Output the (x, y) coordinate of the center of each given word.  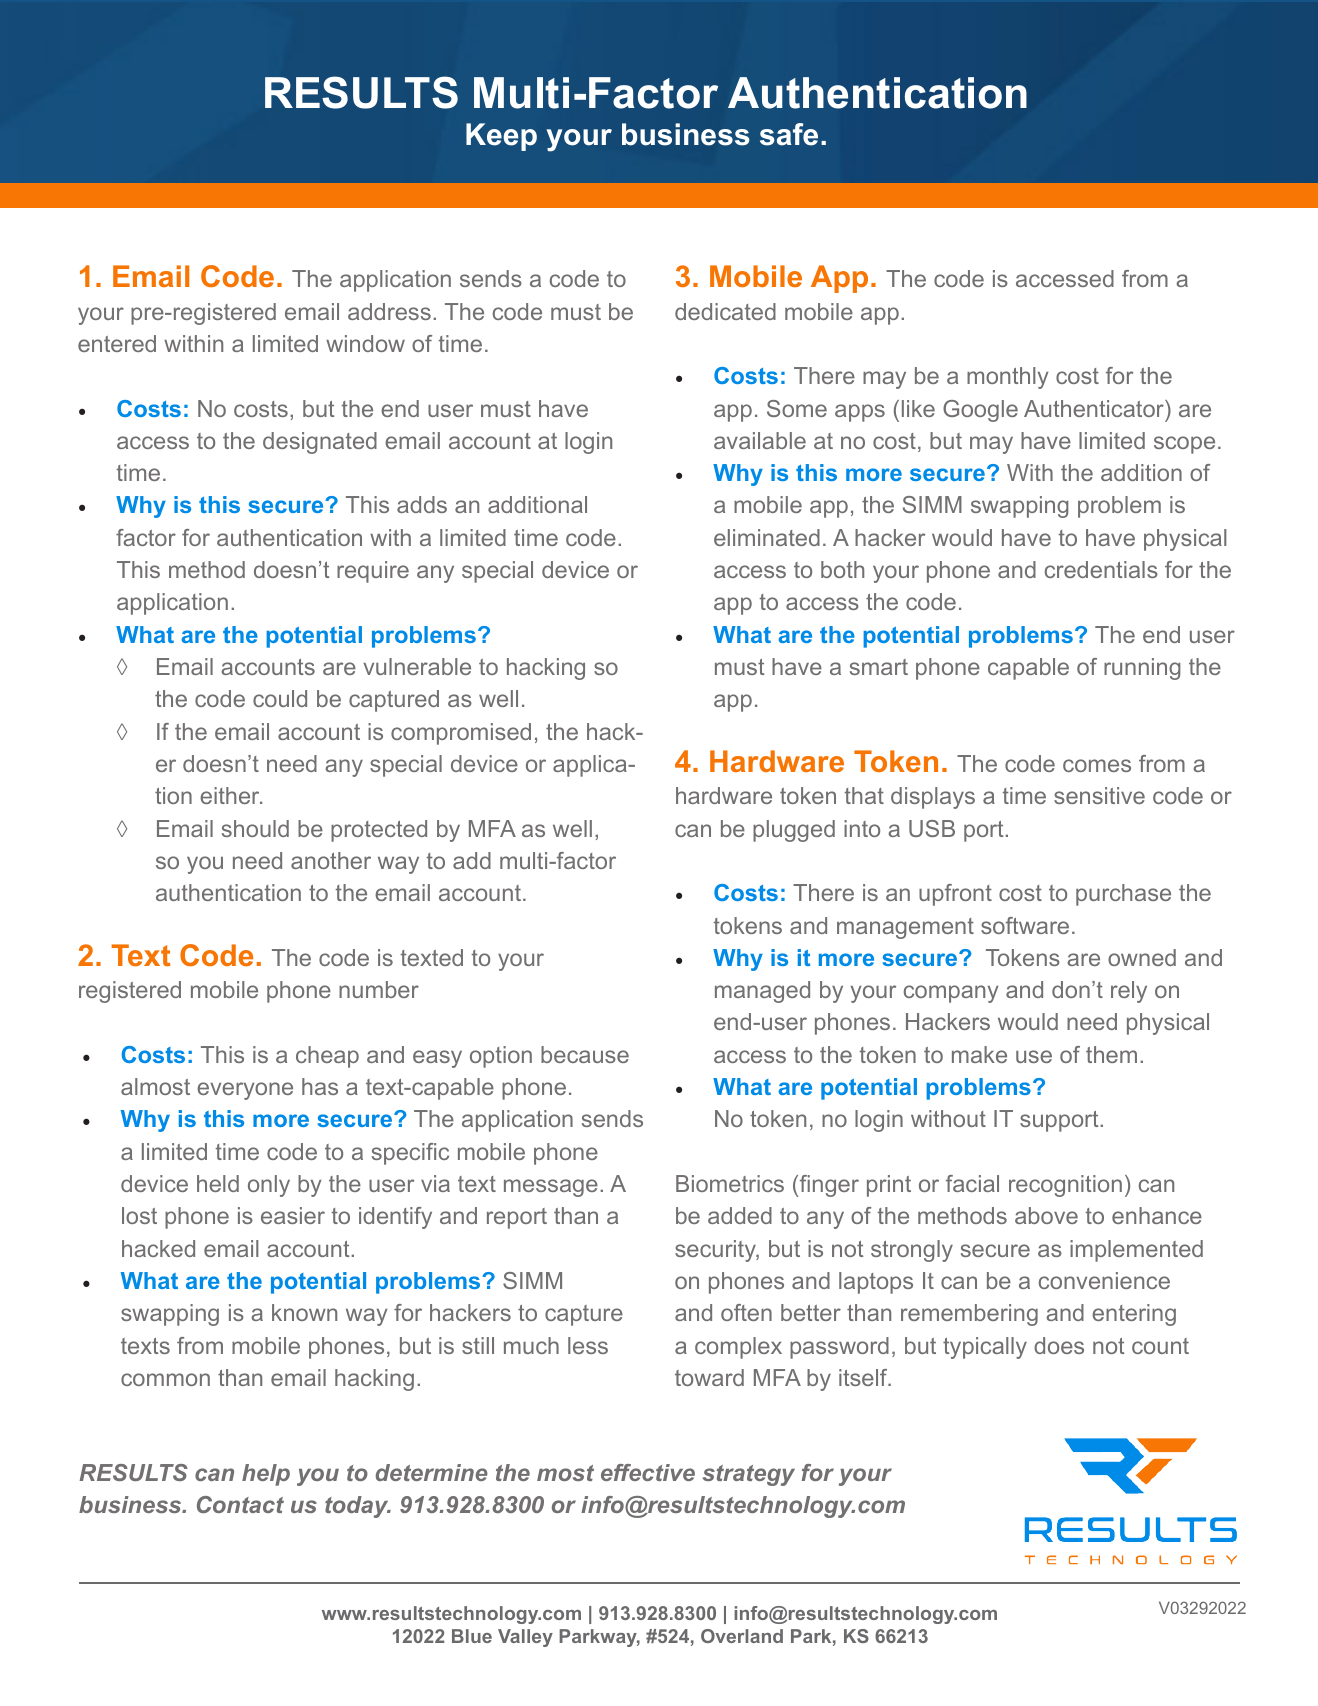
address (389, 311)
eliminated (767, 537)
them (1111, 1054)
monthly (1008, 378)
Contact (240, 1504)
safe (789, 134)
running (1142, 669)
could (280, 698)
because (585, 1054)
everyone (245, 1091)
